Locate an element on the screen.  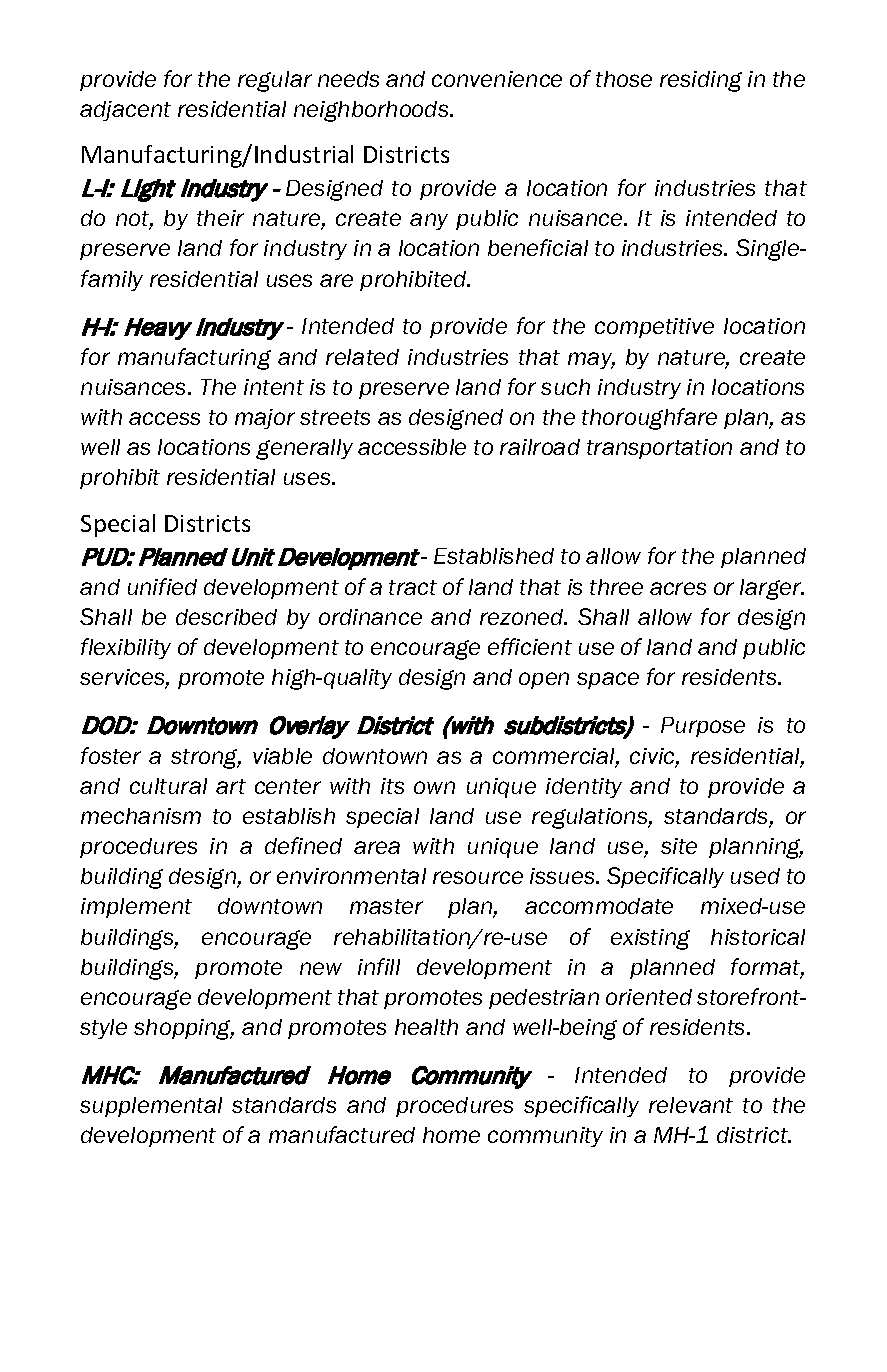
convenience is located at coordinates (497, 79).
